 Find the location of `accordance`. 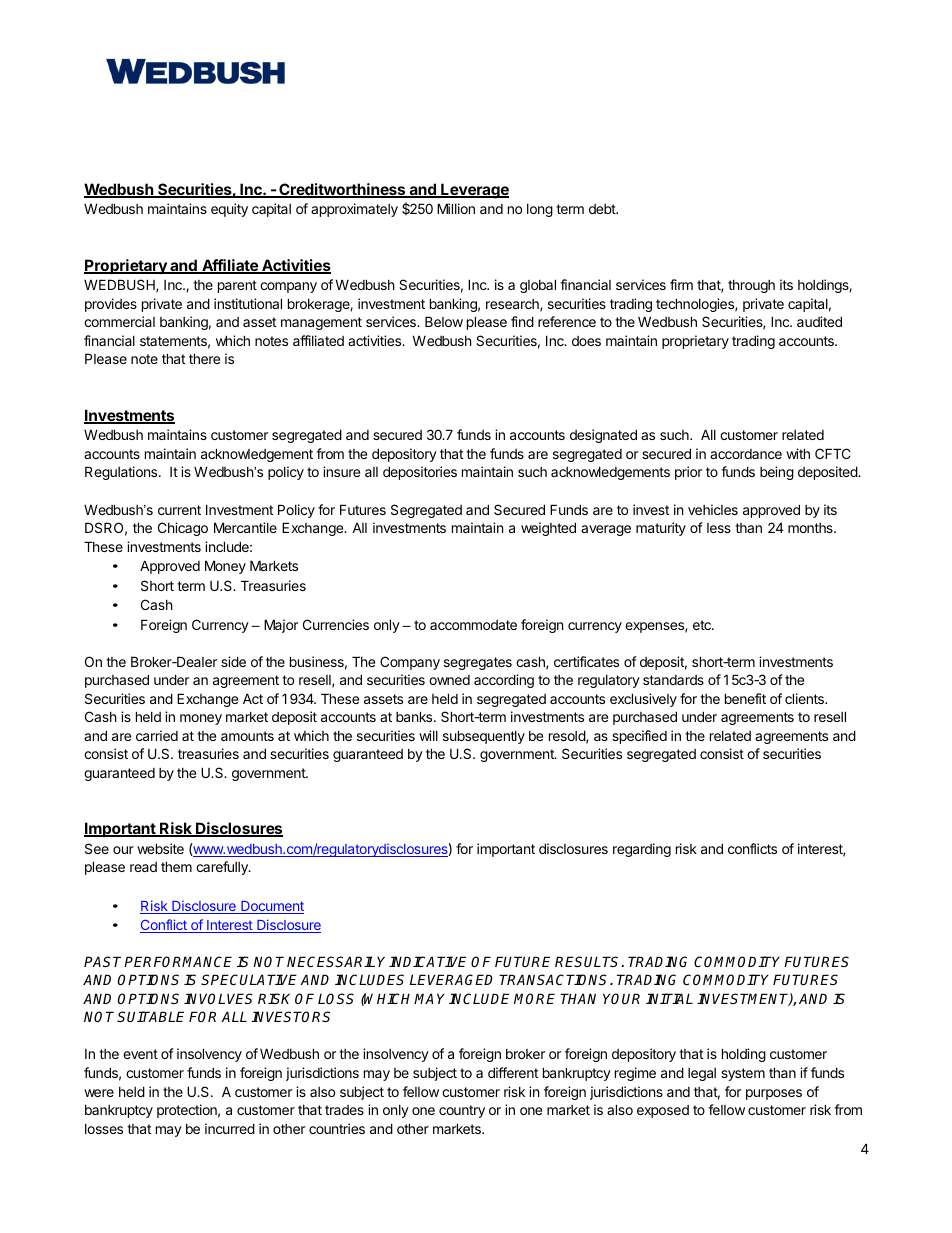

accordance is located at coordinates (746, 454).
